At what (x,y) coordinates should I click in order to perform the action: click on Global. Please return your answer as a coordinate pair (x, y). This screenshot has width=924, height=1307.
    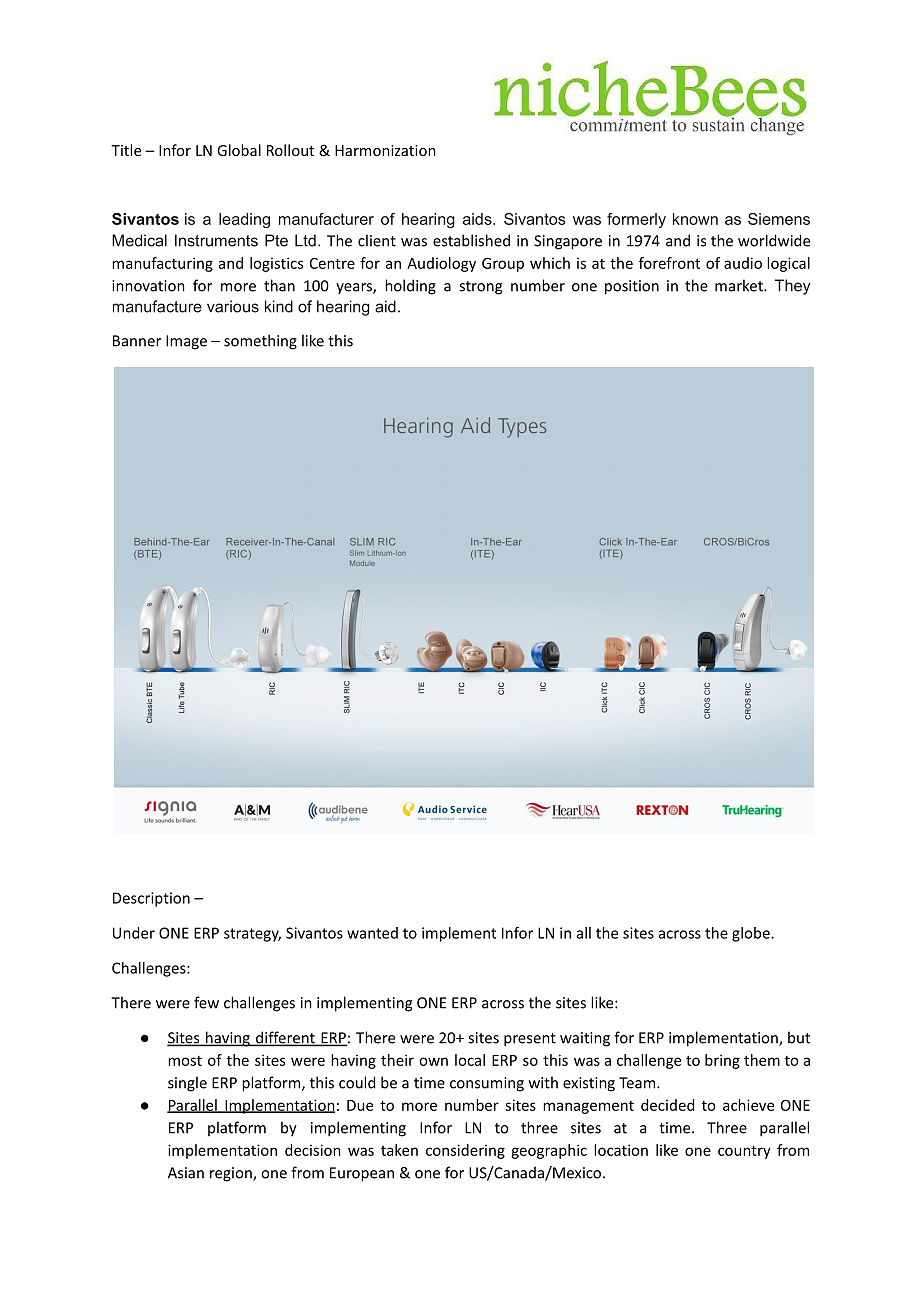
    Looking at the image, I should click on (239, 150).
